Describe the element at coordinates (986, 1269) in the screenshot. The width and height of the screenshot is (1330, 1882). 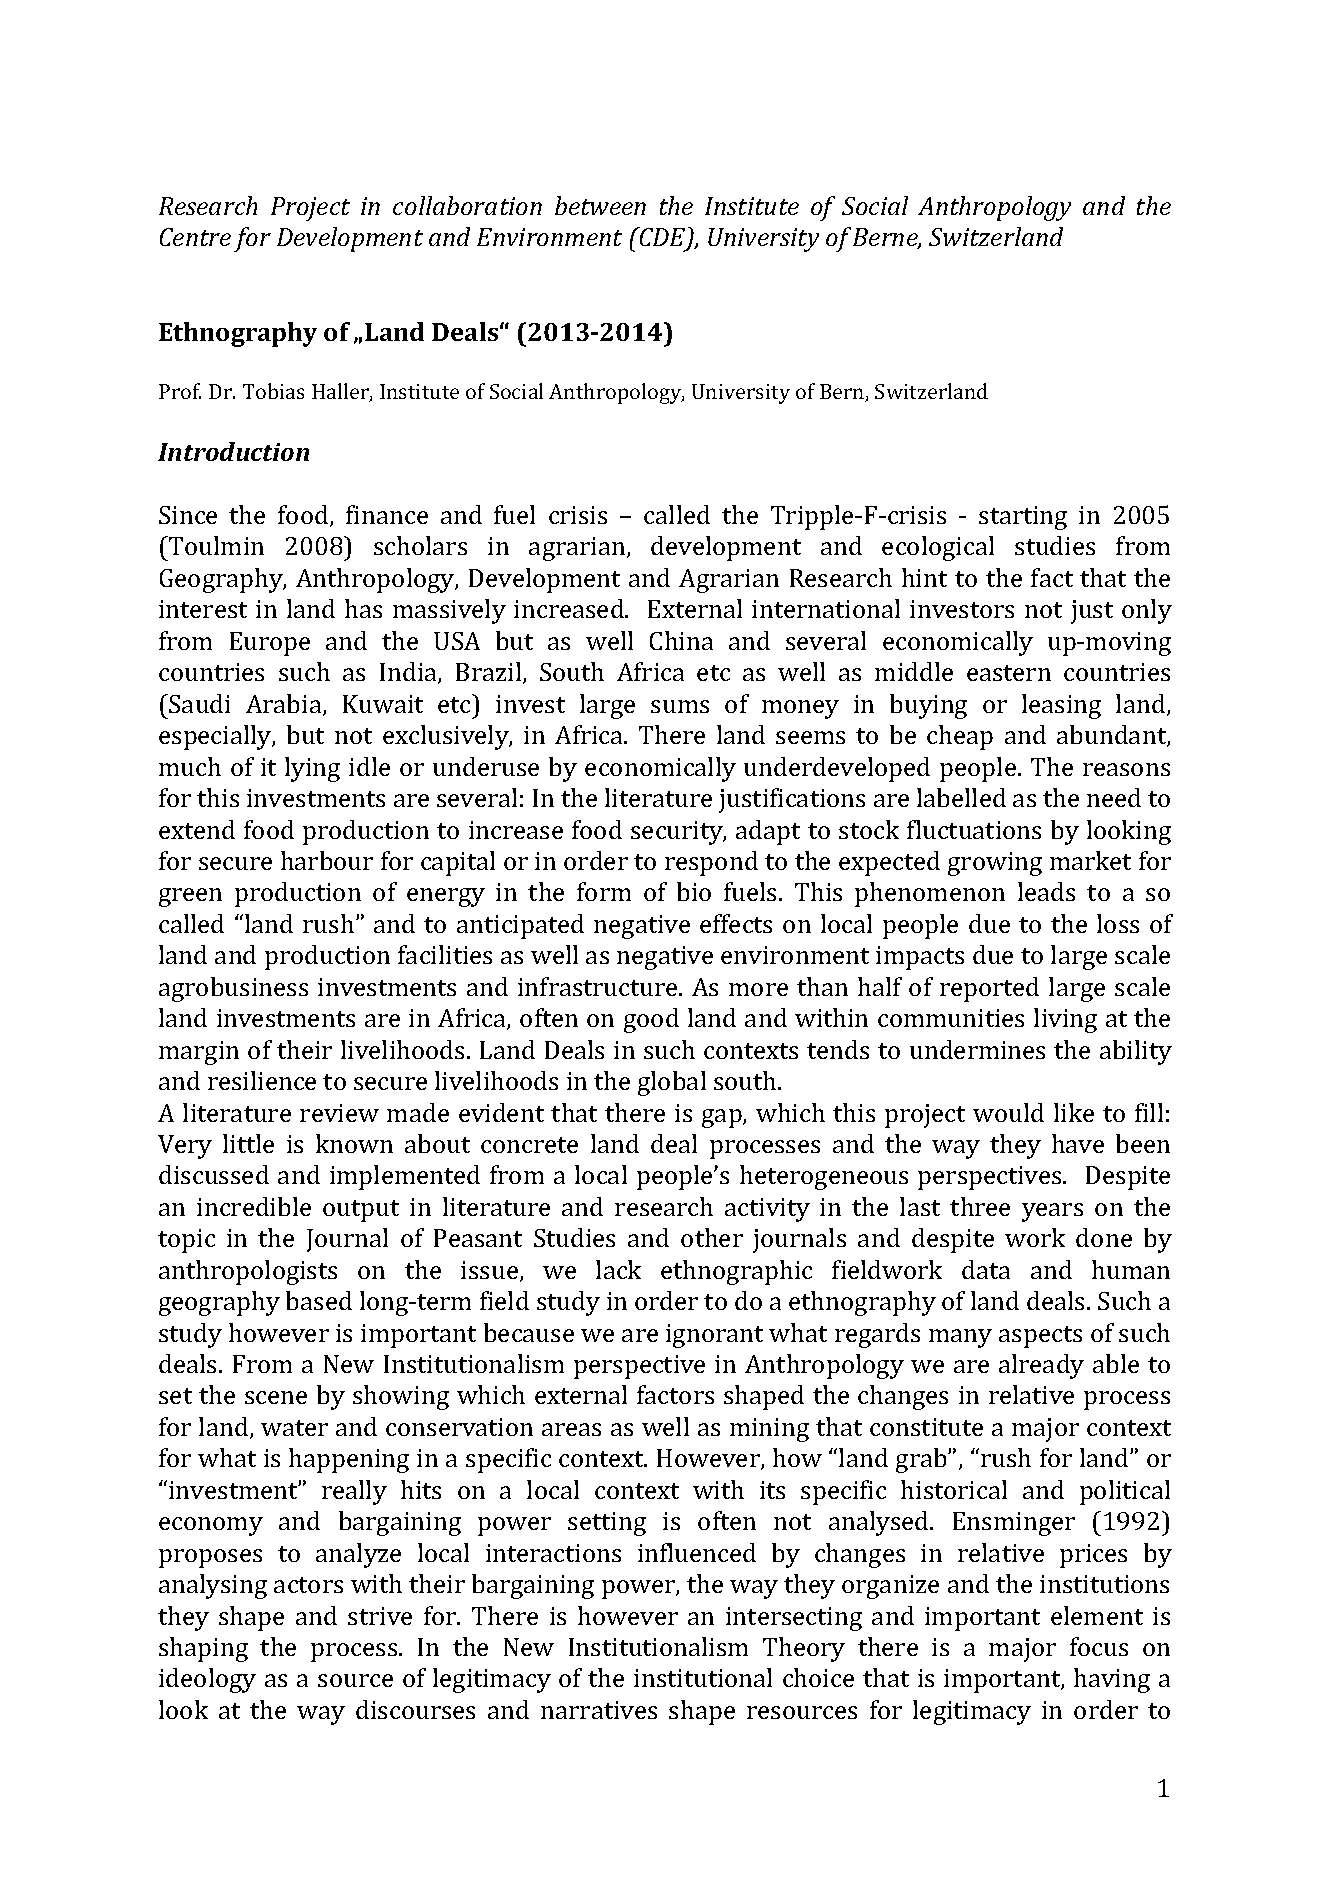
I see `data` at that location.
